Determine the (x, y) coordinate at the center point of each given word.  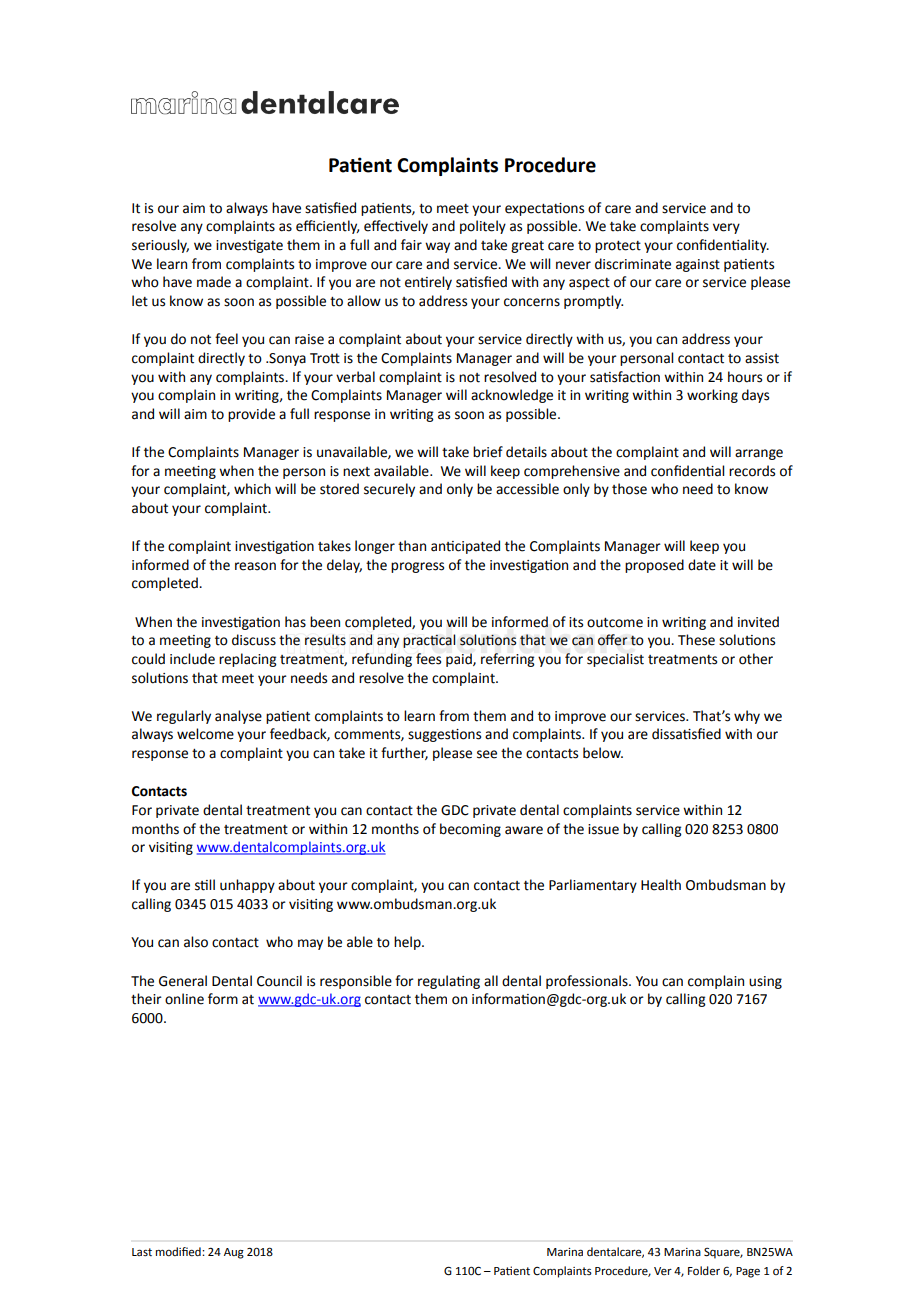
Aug (234, 1253)
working (712, 396)
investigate (249, 246)
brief (488, 452)
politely (483, 227)
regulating (449, 982)
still (205, 885)
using (765, 982)
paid (460, 660)
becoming (470, 830)
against (698, 265)
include (192, 659)
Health (661, 885)
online (184, 999)
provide (251, 415)
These (696, 640)
